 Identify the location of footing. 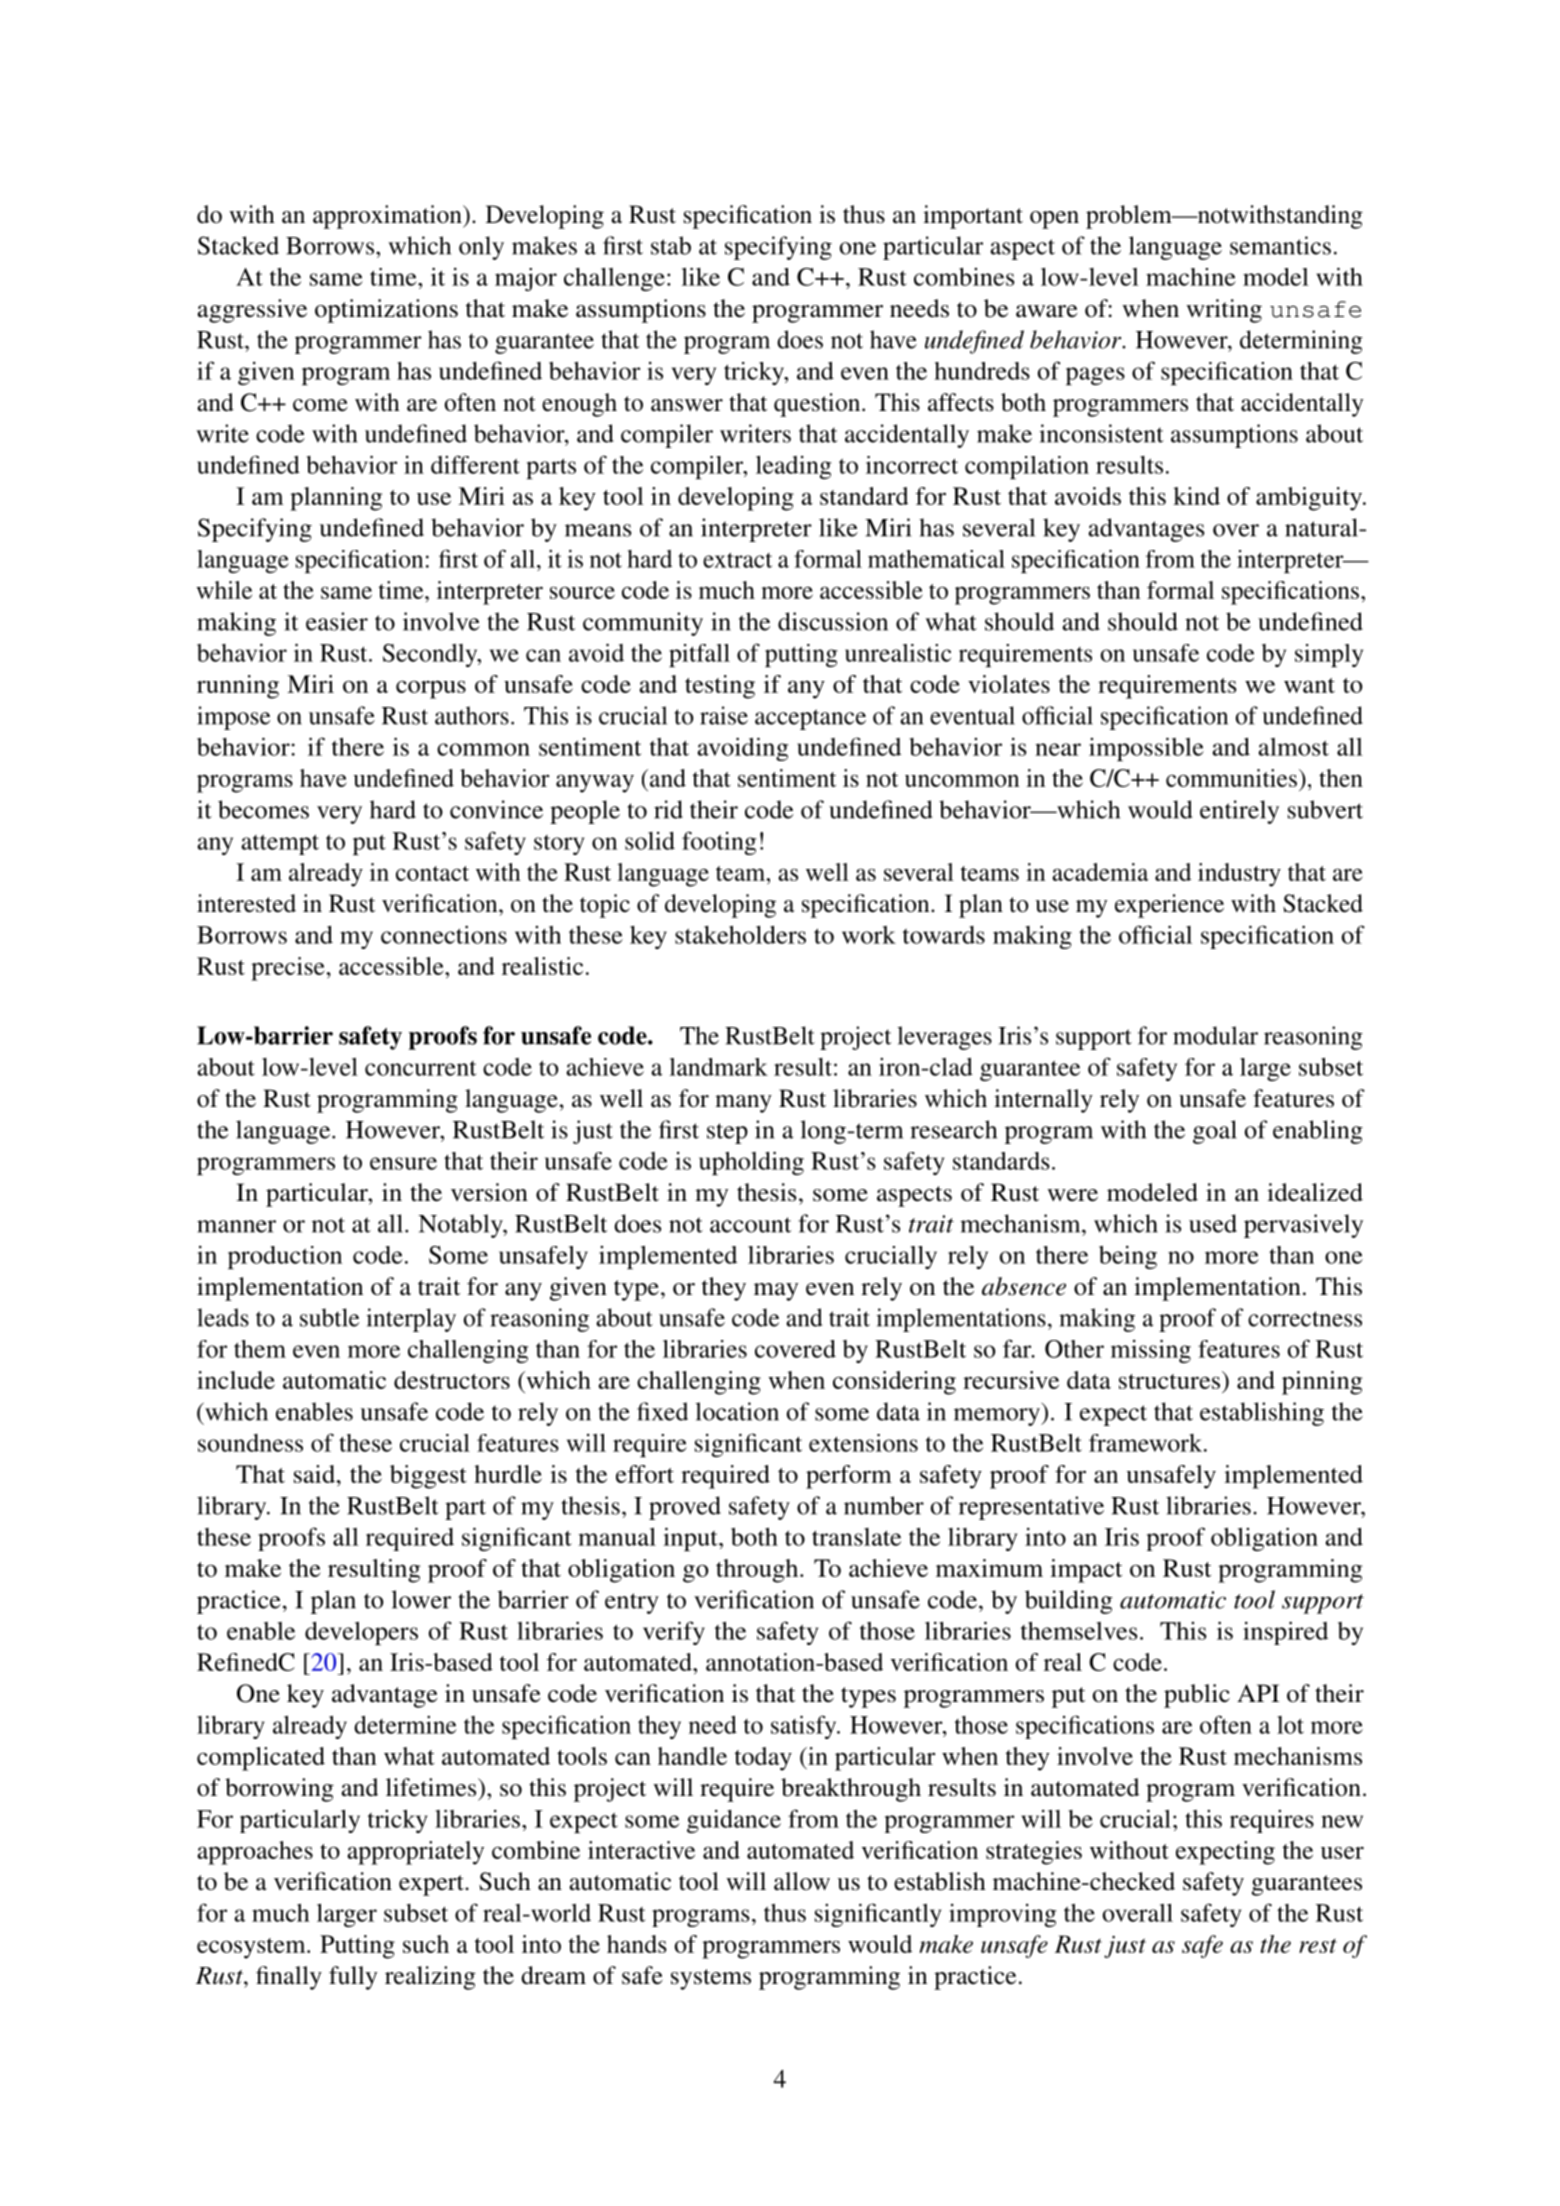
(719, 843).
